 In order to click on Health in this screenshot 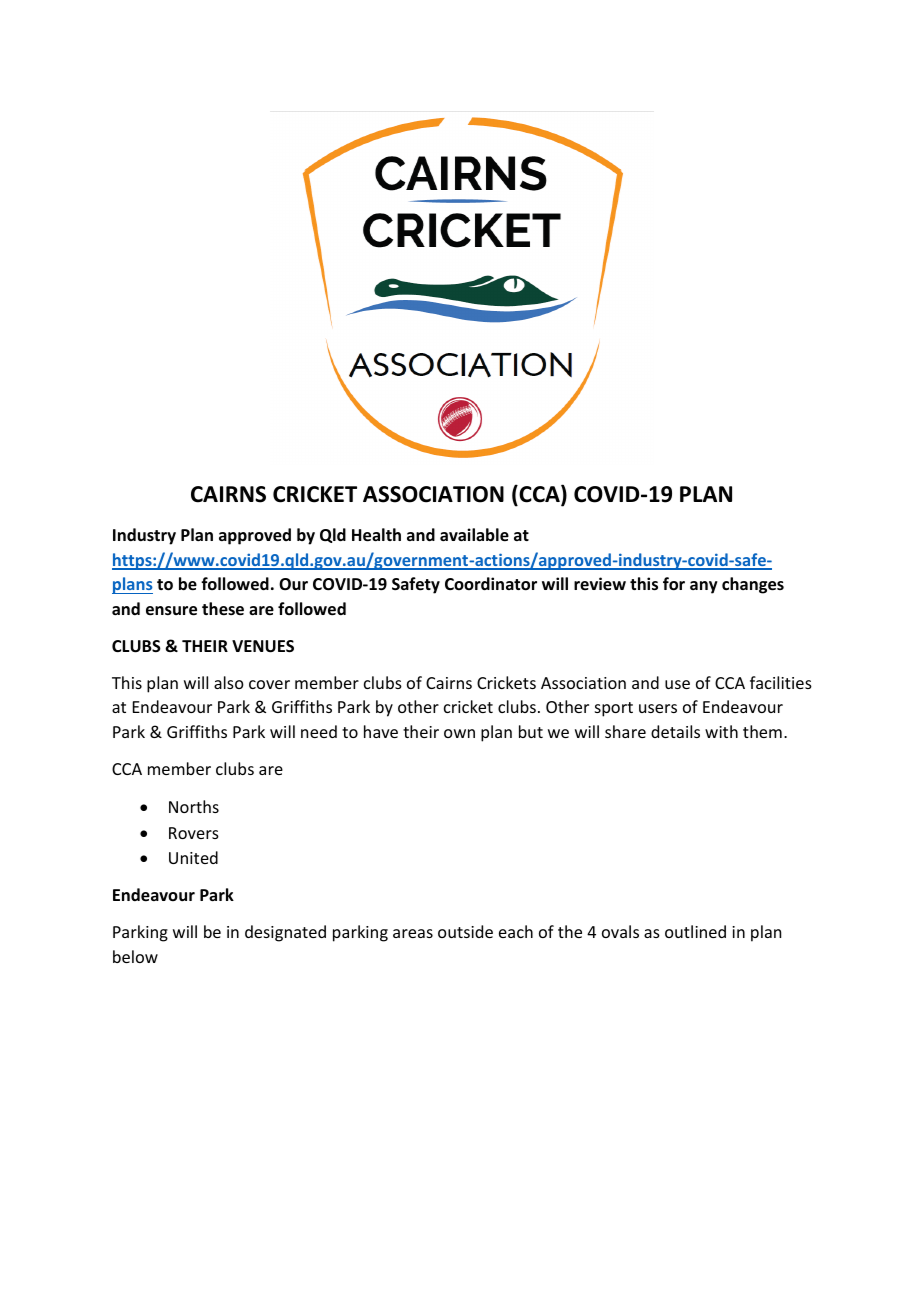, I will do `click(376, 535)`.
